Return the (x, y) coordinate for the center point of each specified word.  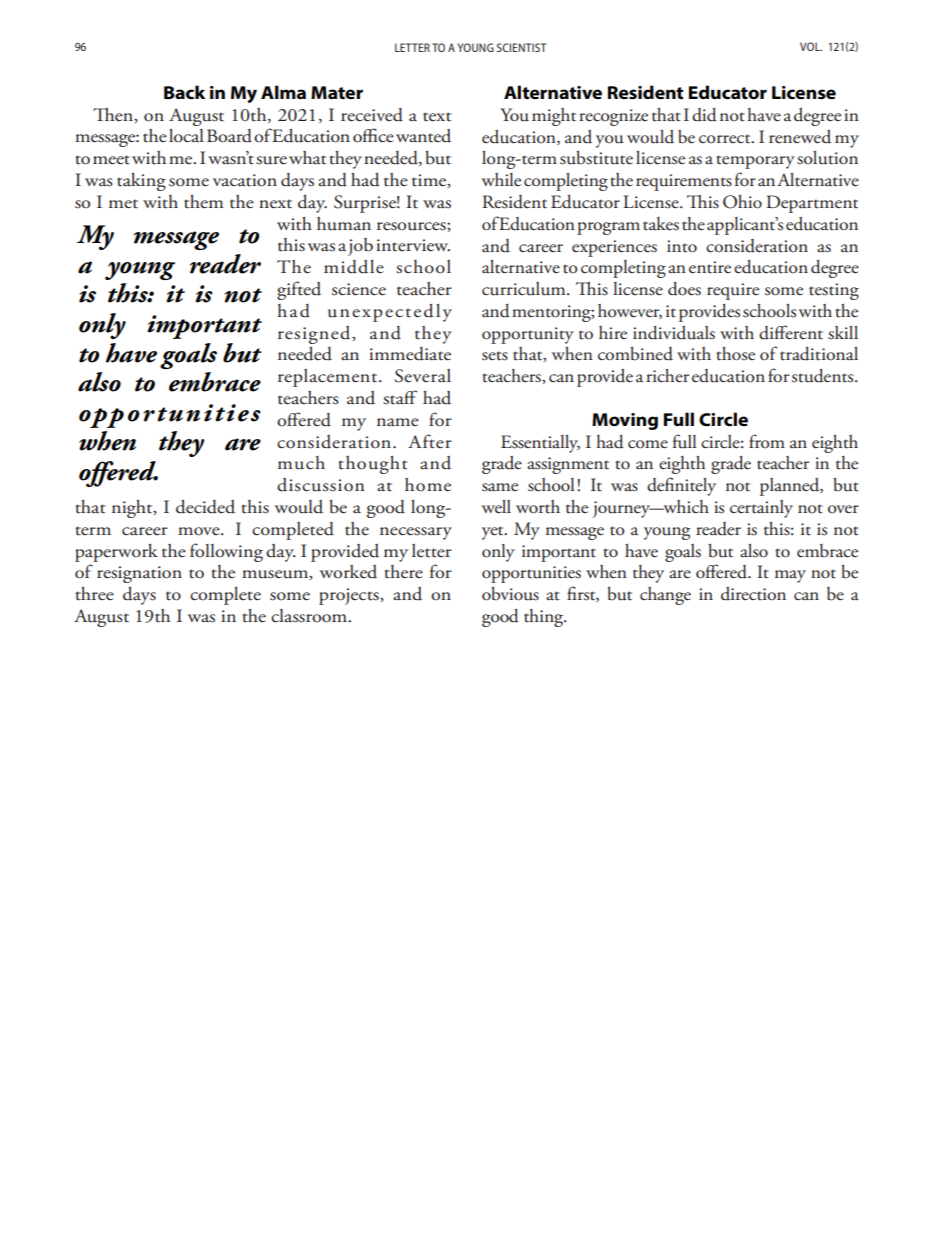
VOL (811, 46)
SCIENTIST (521, 47)
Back (184, 92)
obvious (510, 594)
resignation (139, 574)
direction (753, 594)
